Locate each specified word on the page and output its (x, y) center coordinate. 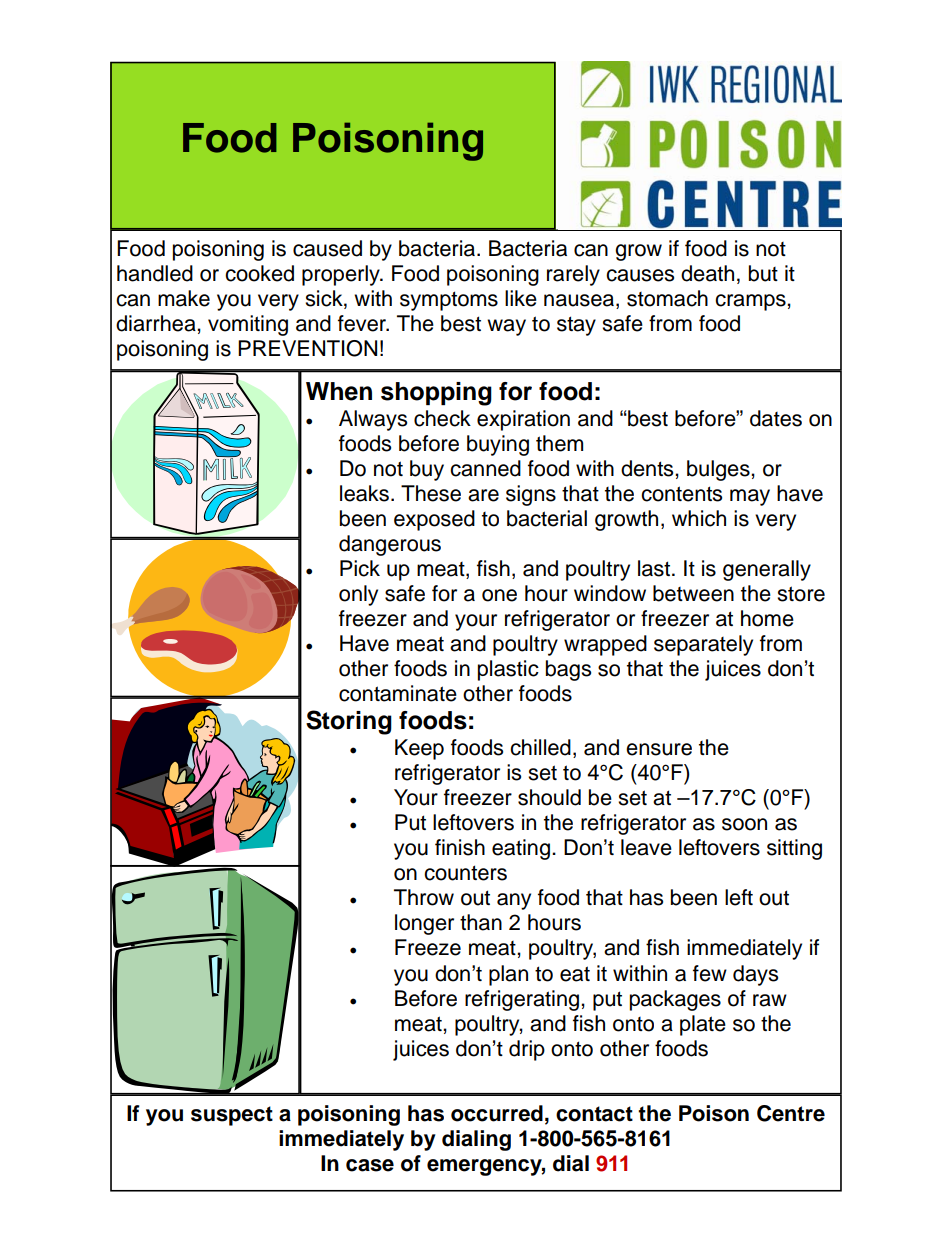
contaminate (398, 693)
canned (485, 468)
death (707, 273)
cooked (259, 273)
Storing (349, 722)
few (710, 973)
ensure (659, 749)
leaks (364, 493)
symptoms (449, 301)
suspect (232, 1116)
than (481, 922)
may (750, 497)
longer (424, 924)
